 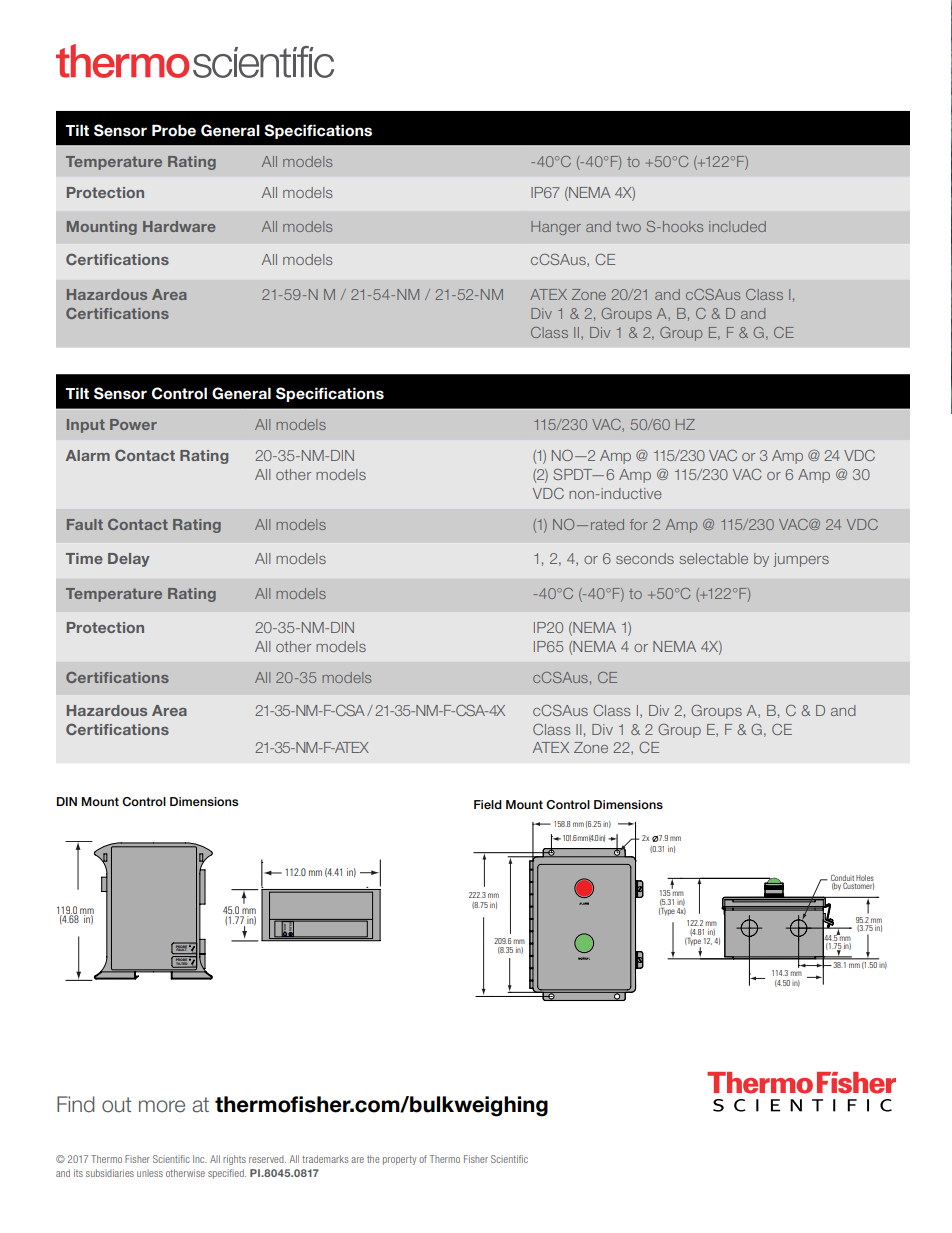 I want to click on property, so click(x=399, y=1160).
